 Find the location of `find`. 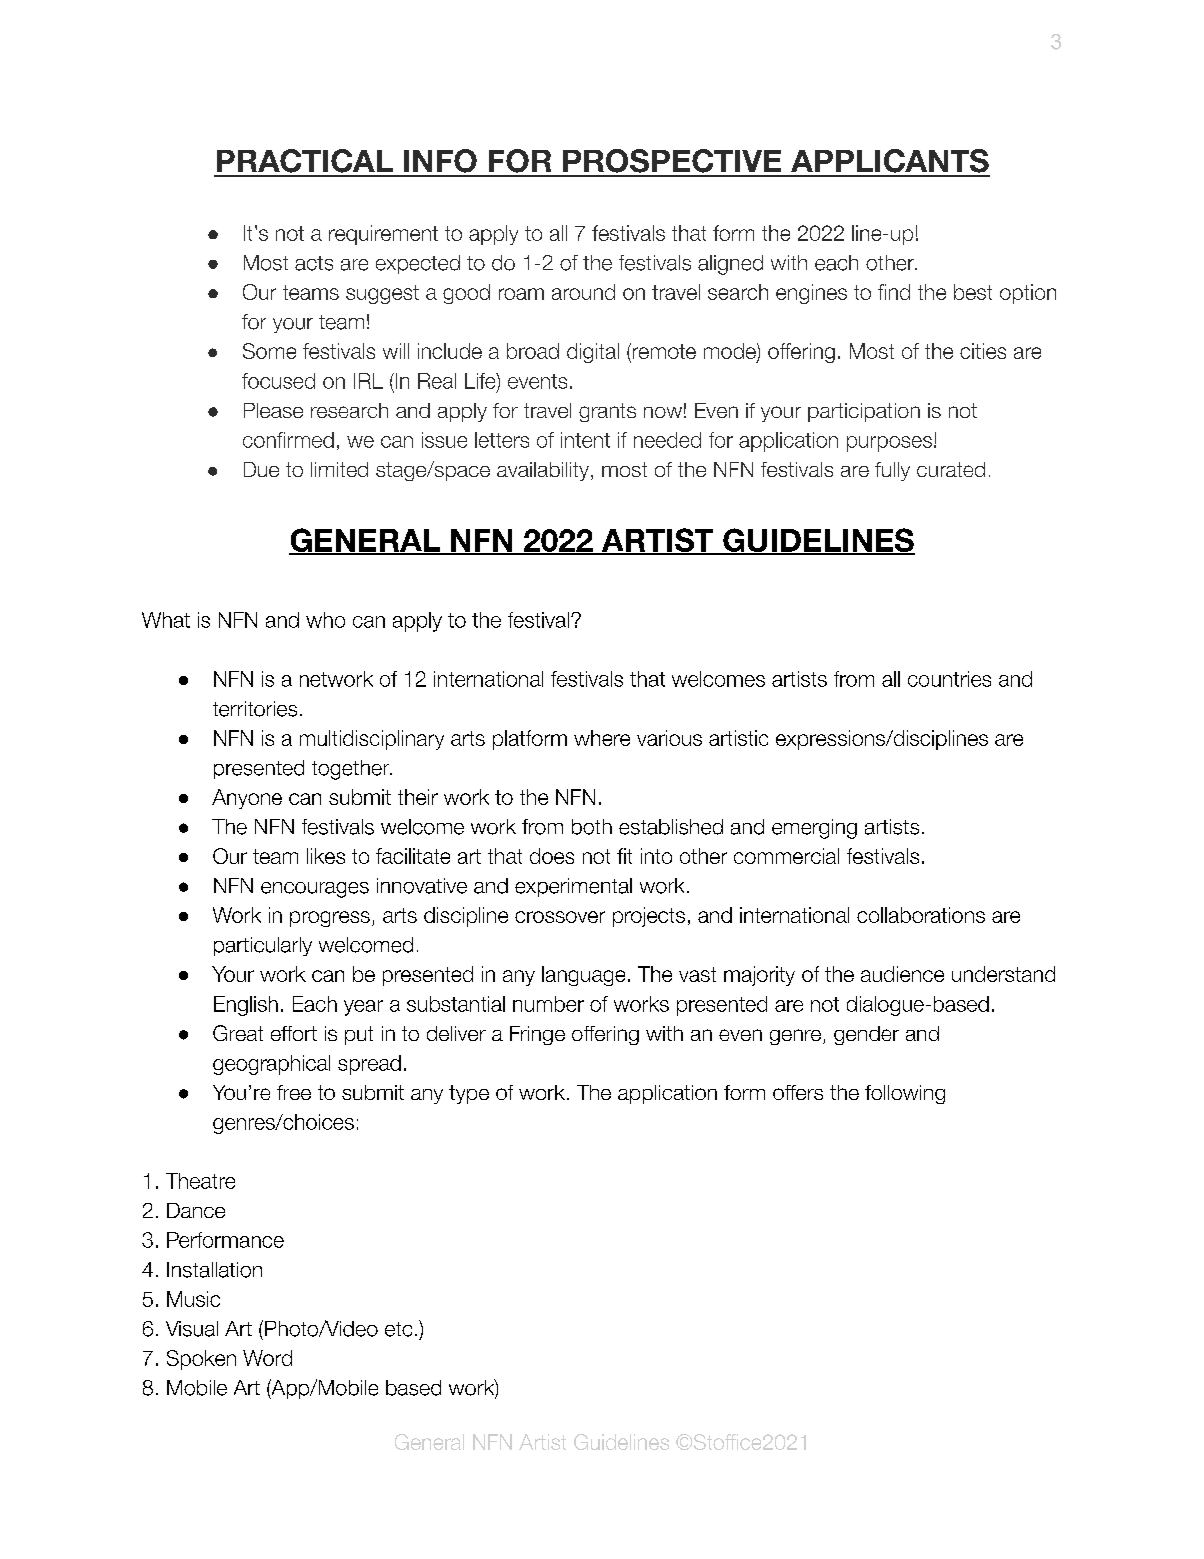

find is located at coordinates (894, 292).
